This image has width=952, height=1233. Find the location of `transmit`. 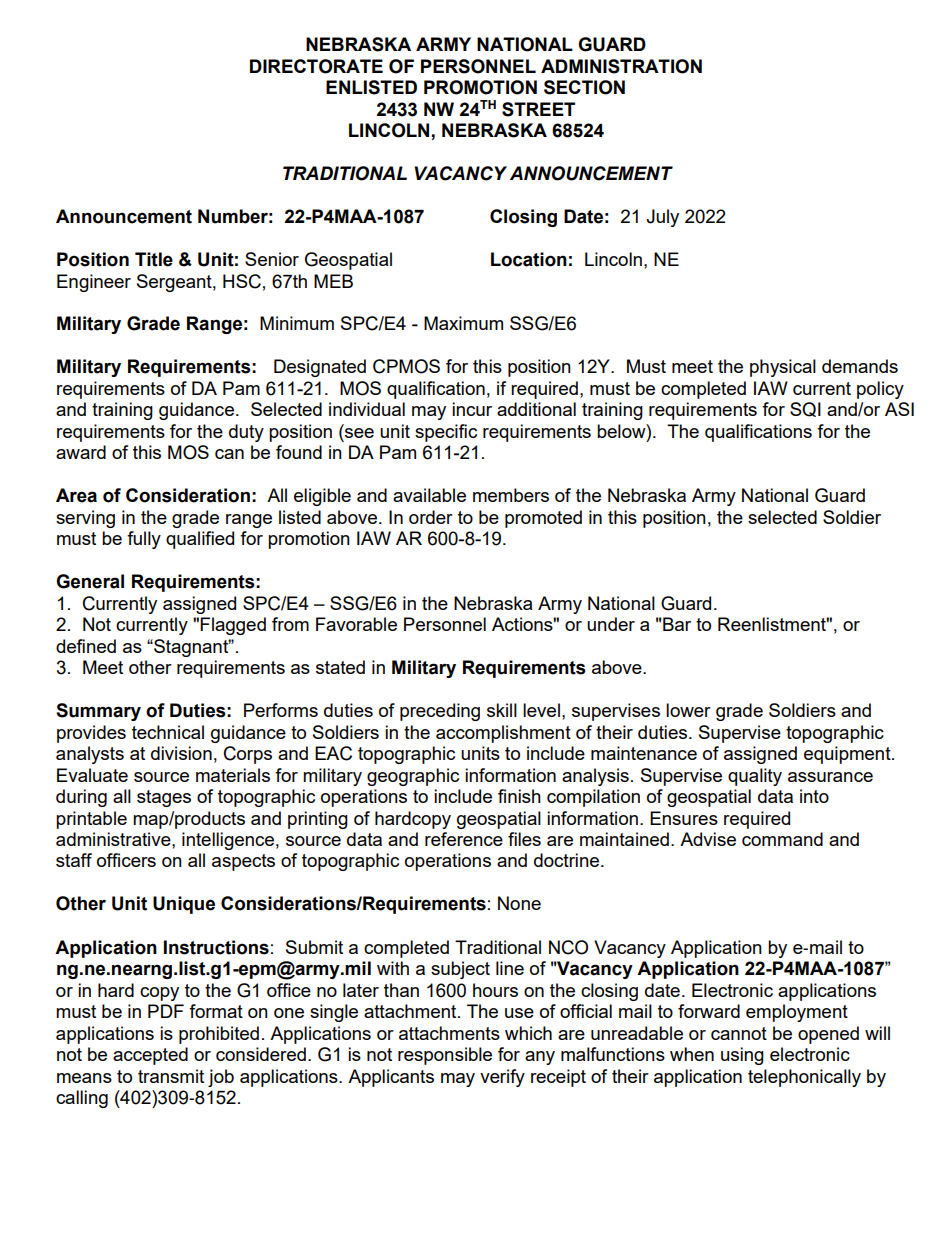

transmit is located at coordinates (171, 1076).
